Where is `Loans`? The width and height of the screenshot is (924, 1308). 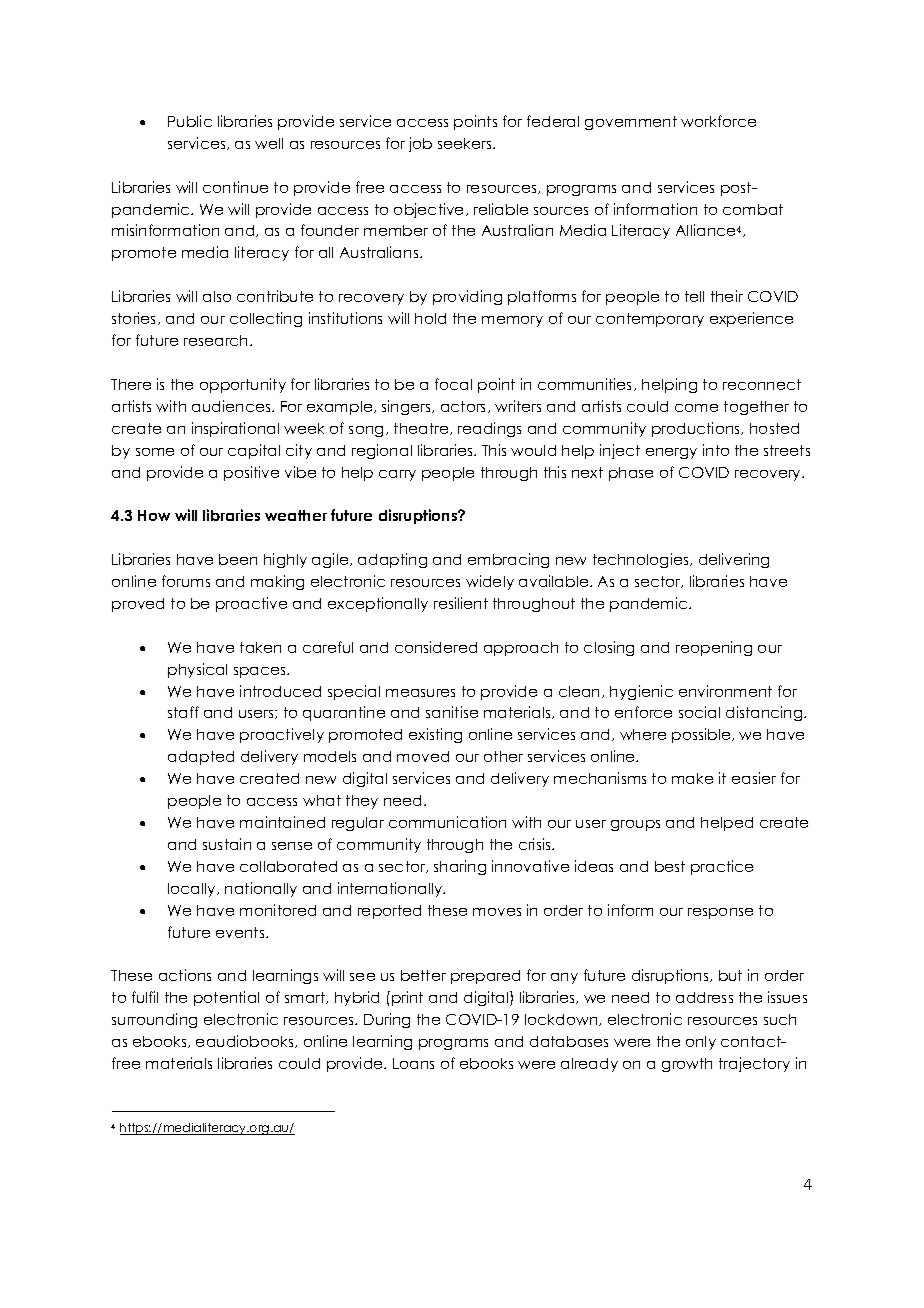 Loans is located at coordinates (413, 1063).
